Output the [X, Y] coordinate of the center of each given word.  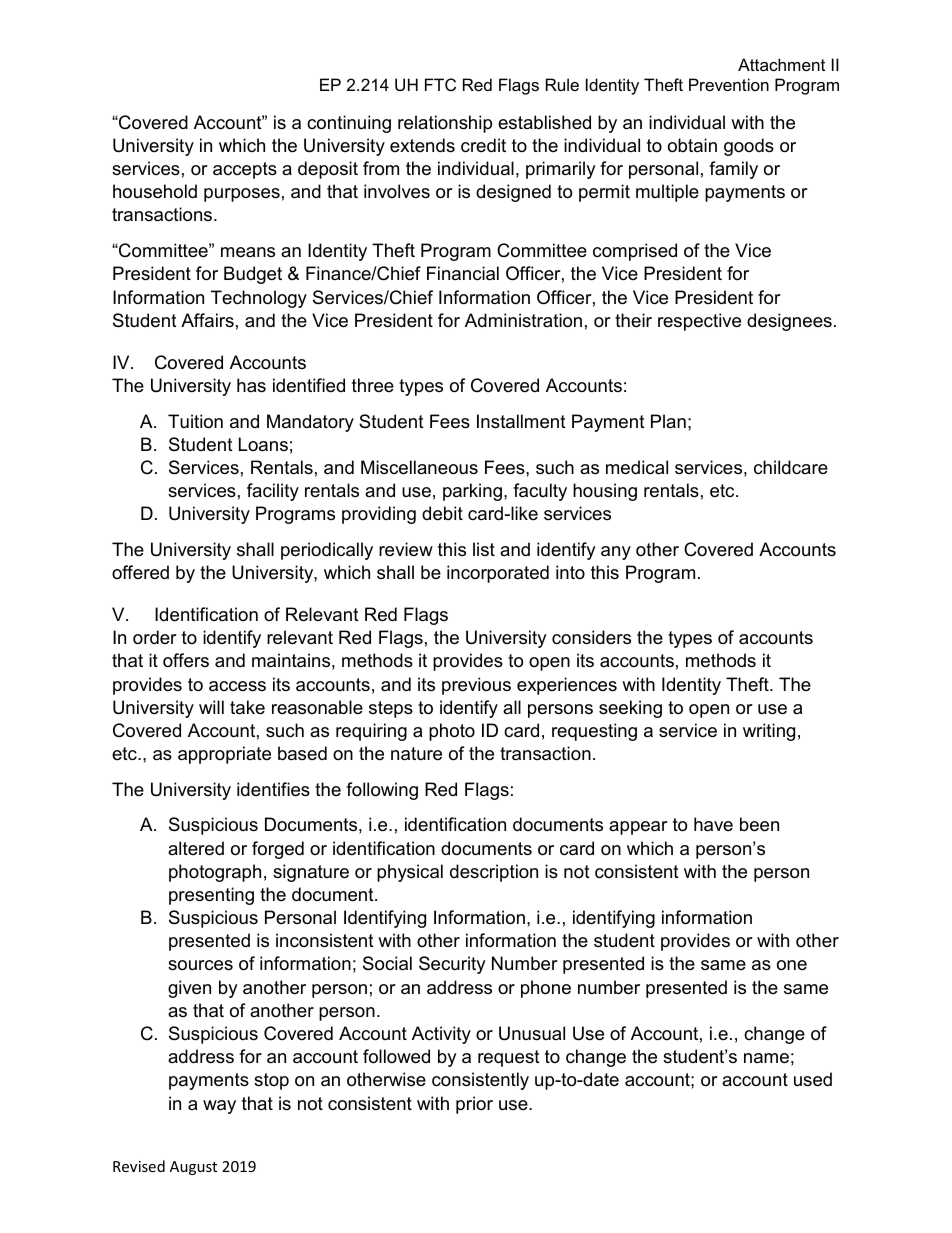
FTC [440, 84]
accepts [245, 170]
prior [474, 1105]
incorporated [498, 574]
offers [186, 660]
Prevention [729, 84]
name [766, 1058]
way [219, 1107]
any [616, 553]
